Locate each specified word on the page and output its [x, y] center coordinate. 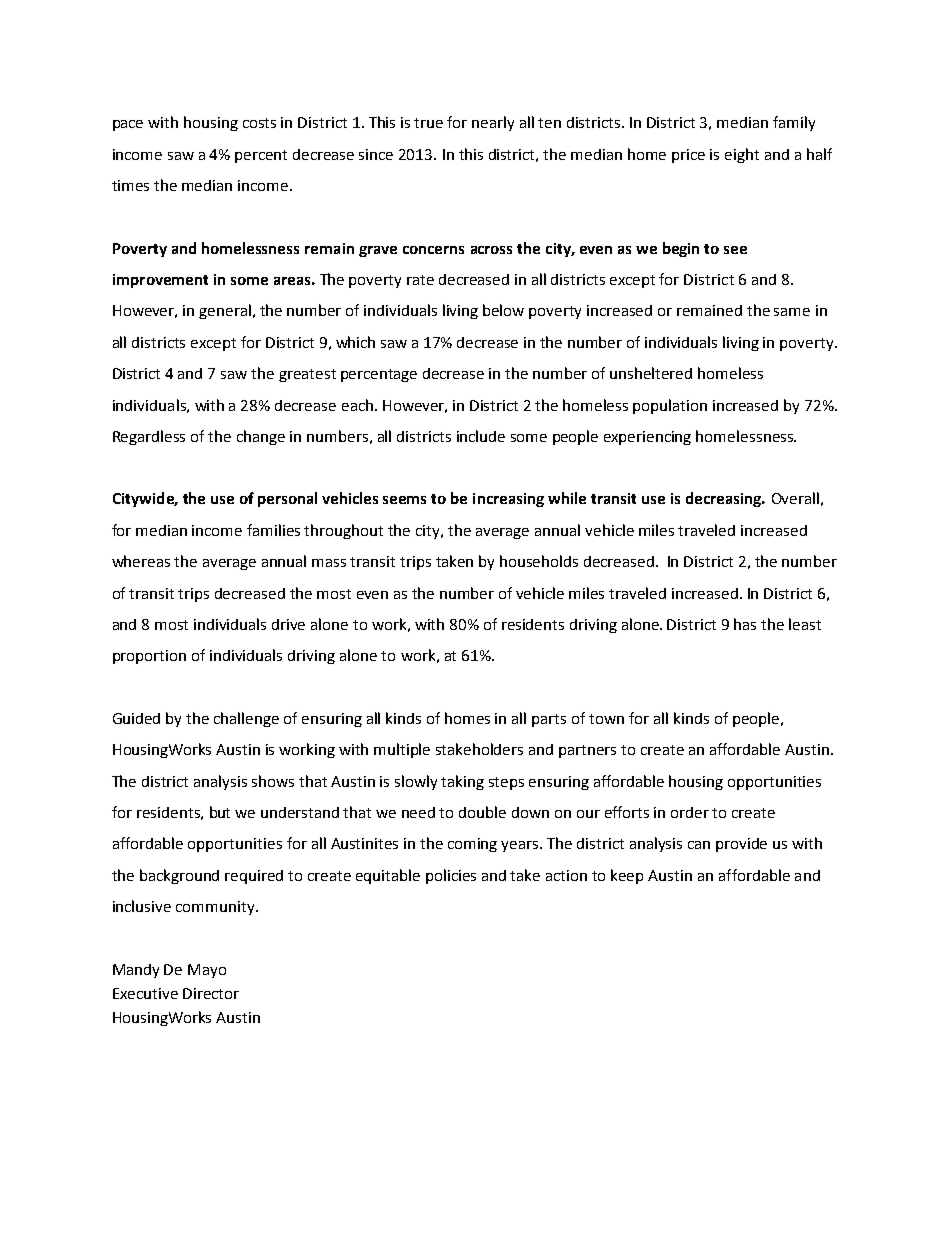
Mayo [207, 971]
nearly [493, 123]
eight [742, 155]
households [539, 561]
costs [259, 123]
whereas [141, 561]
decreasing [725, 499]
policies [451, 876]
